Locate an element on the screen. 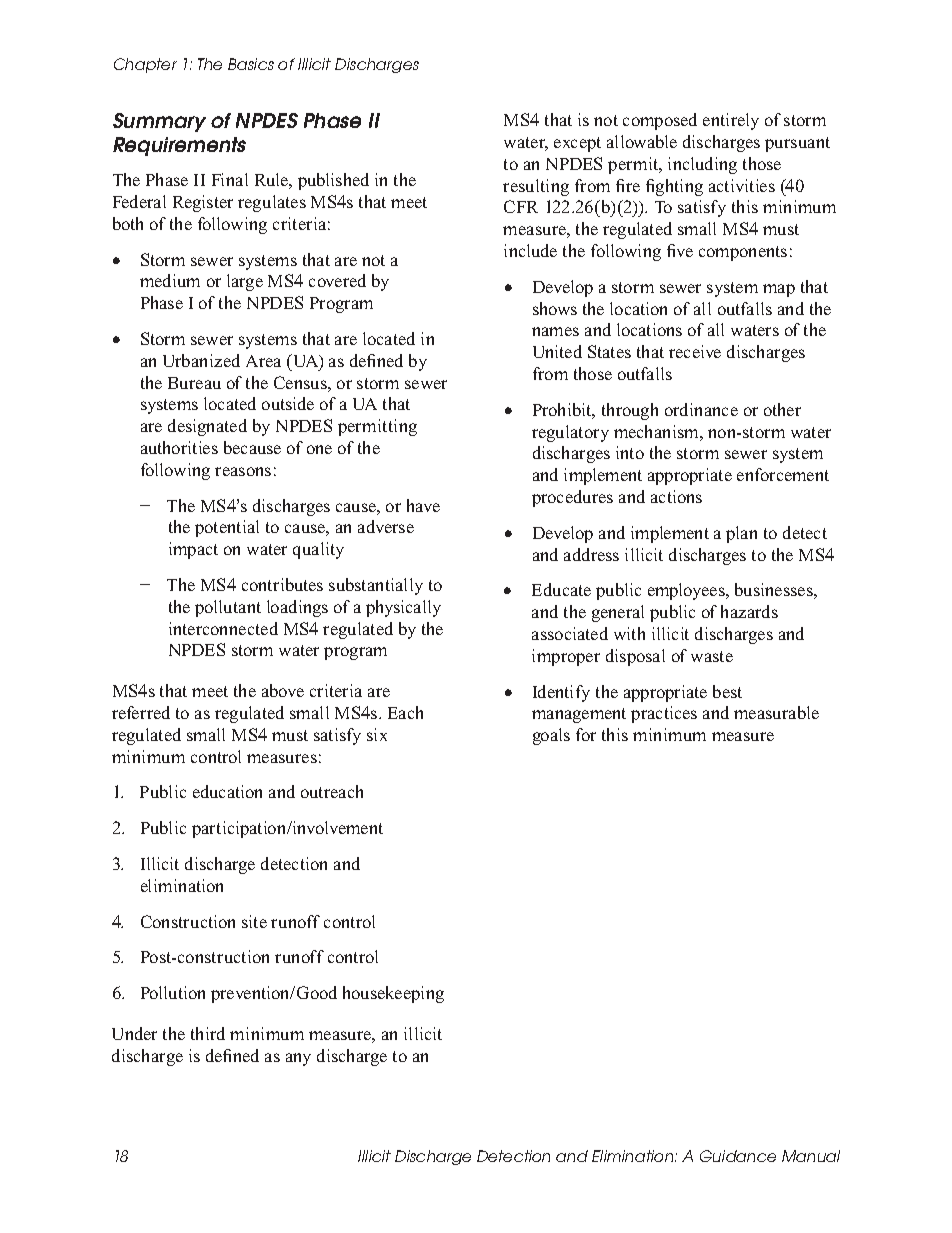 The image size is (952, 1233). except is located at coordinates (577, 144).
